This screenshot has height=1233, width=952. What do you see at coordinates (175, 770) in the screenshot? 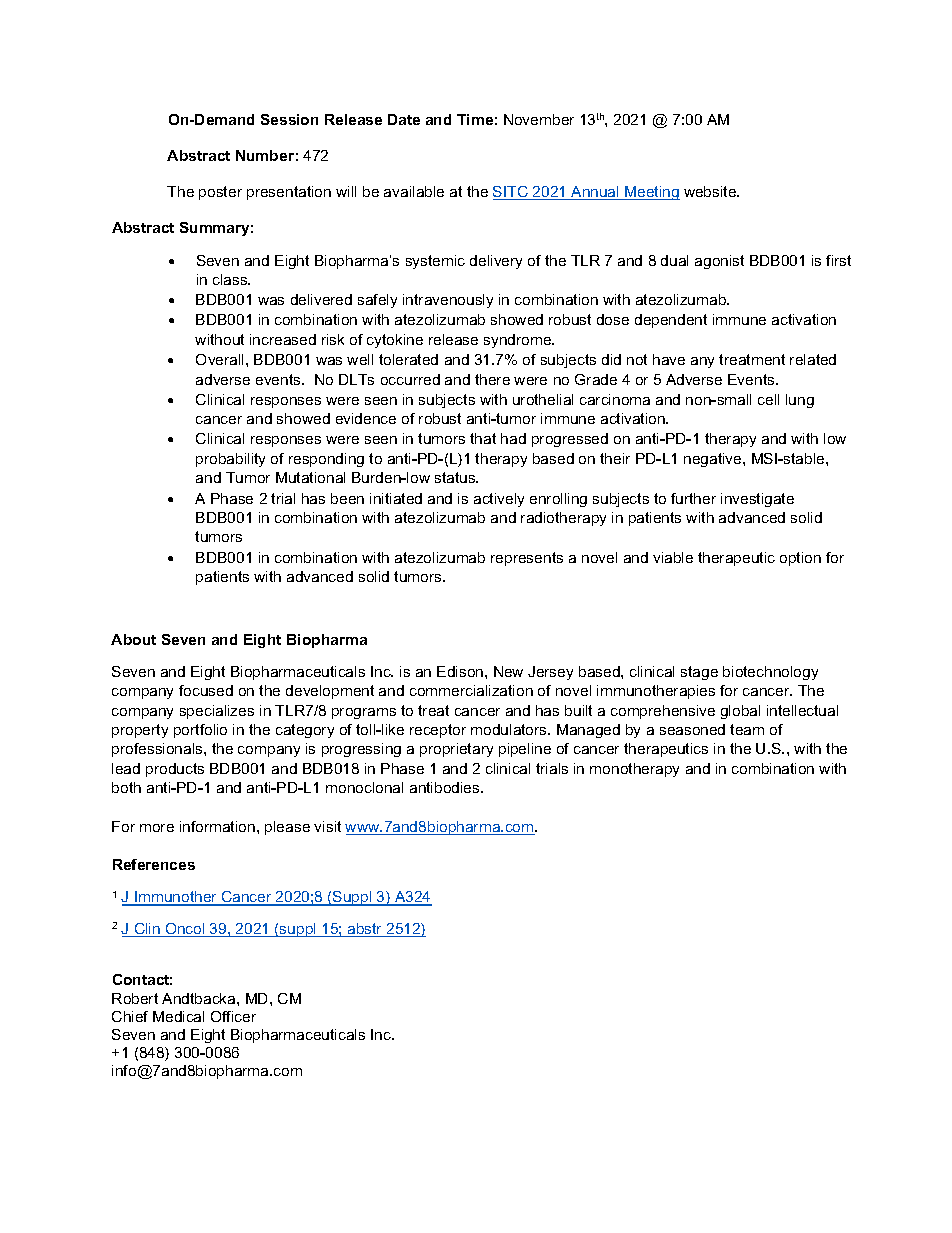
I see `products` at bounding box center [175, 770].
